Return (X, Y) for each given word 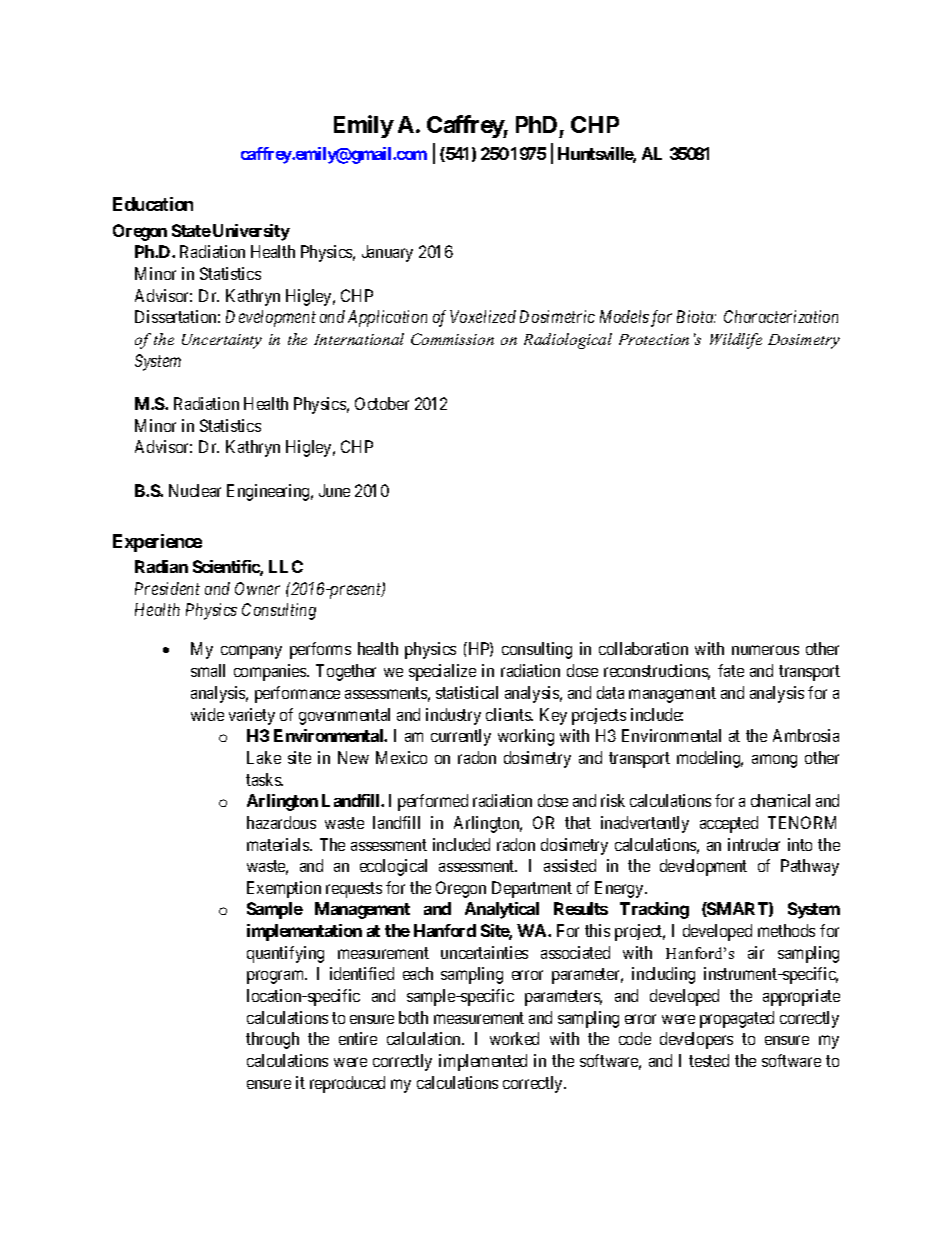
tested (709, 1060)
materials (279, 844)
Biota (696, 316)
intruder (754, 844)
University (251, 232)
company (251, 652)
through (272, 1040)
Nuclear (195, 490)
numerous (765, 650)
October (382, 403)
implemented (483, 1062)
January (387, 253)
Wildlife (736, 341)
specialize (442, 672)
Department (532, 889)
